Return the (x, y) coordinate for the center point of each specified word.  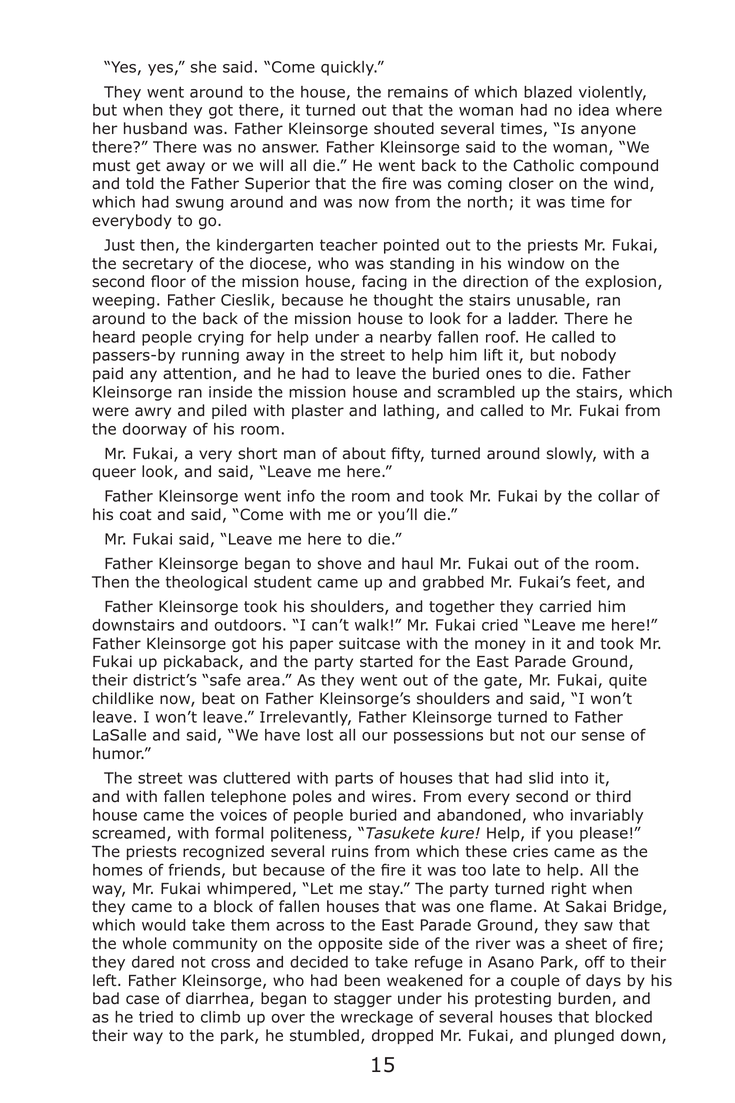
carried (565, 606)
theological (206, 583)
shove (339, 563)
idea (594, 110)
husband (155, 128)
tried (156, 1017)
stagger (363, 1000)
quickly (348, 68)
